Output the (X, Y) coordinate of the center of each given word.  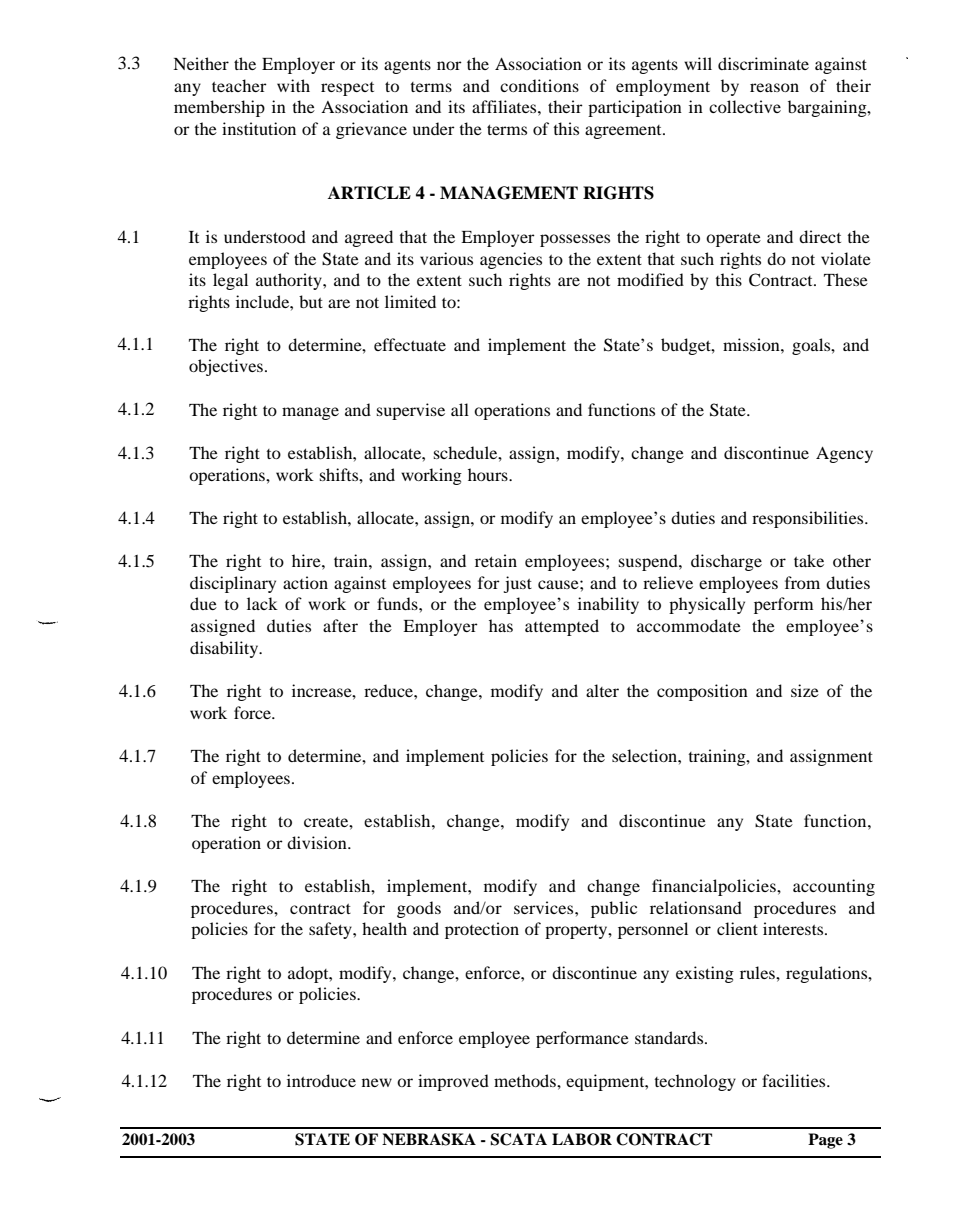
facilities (795, 1080)
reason (774, 87)
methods (526, 1080)
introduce (321, 1080)
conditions (539, 85)
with (293, 85)
